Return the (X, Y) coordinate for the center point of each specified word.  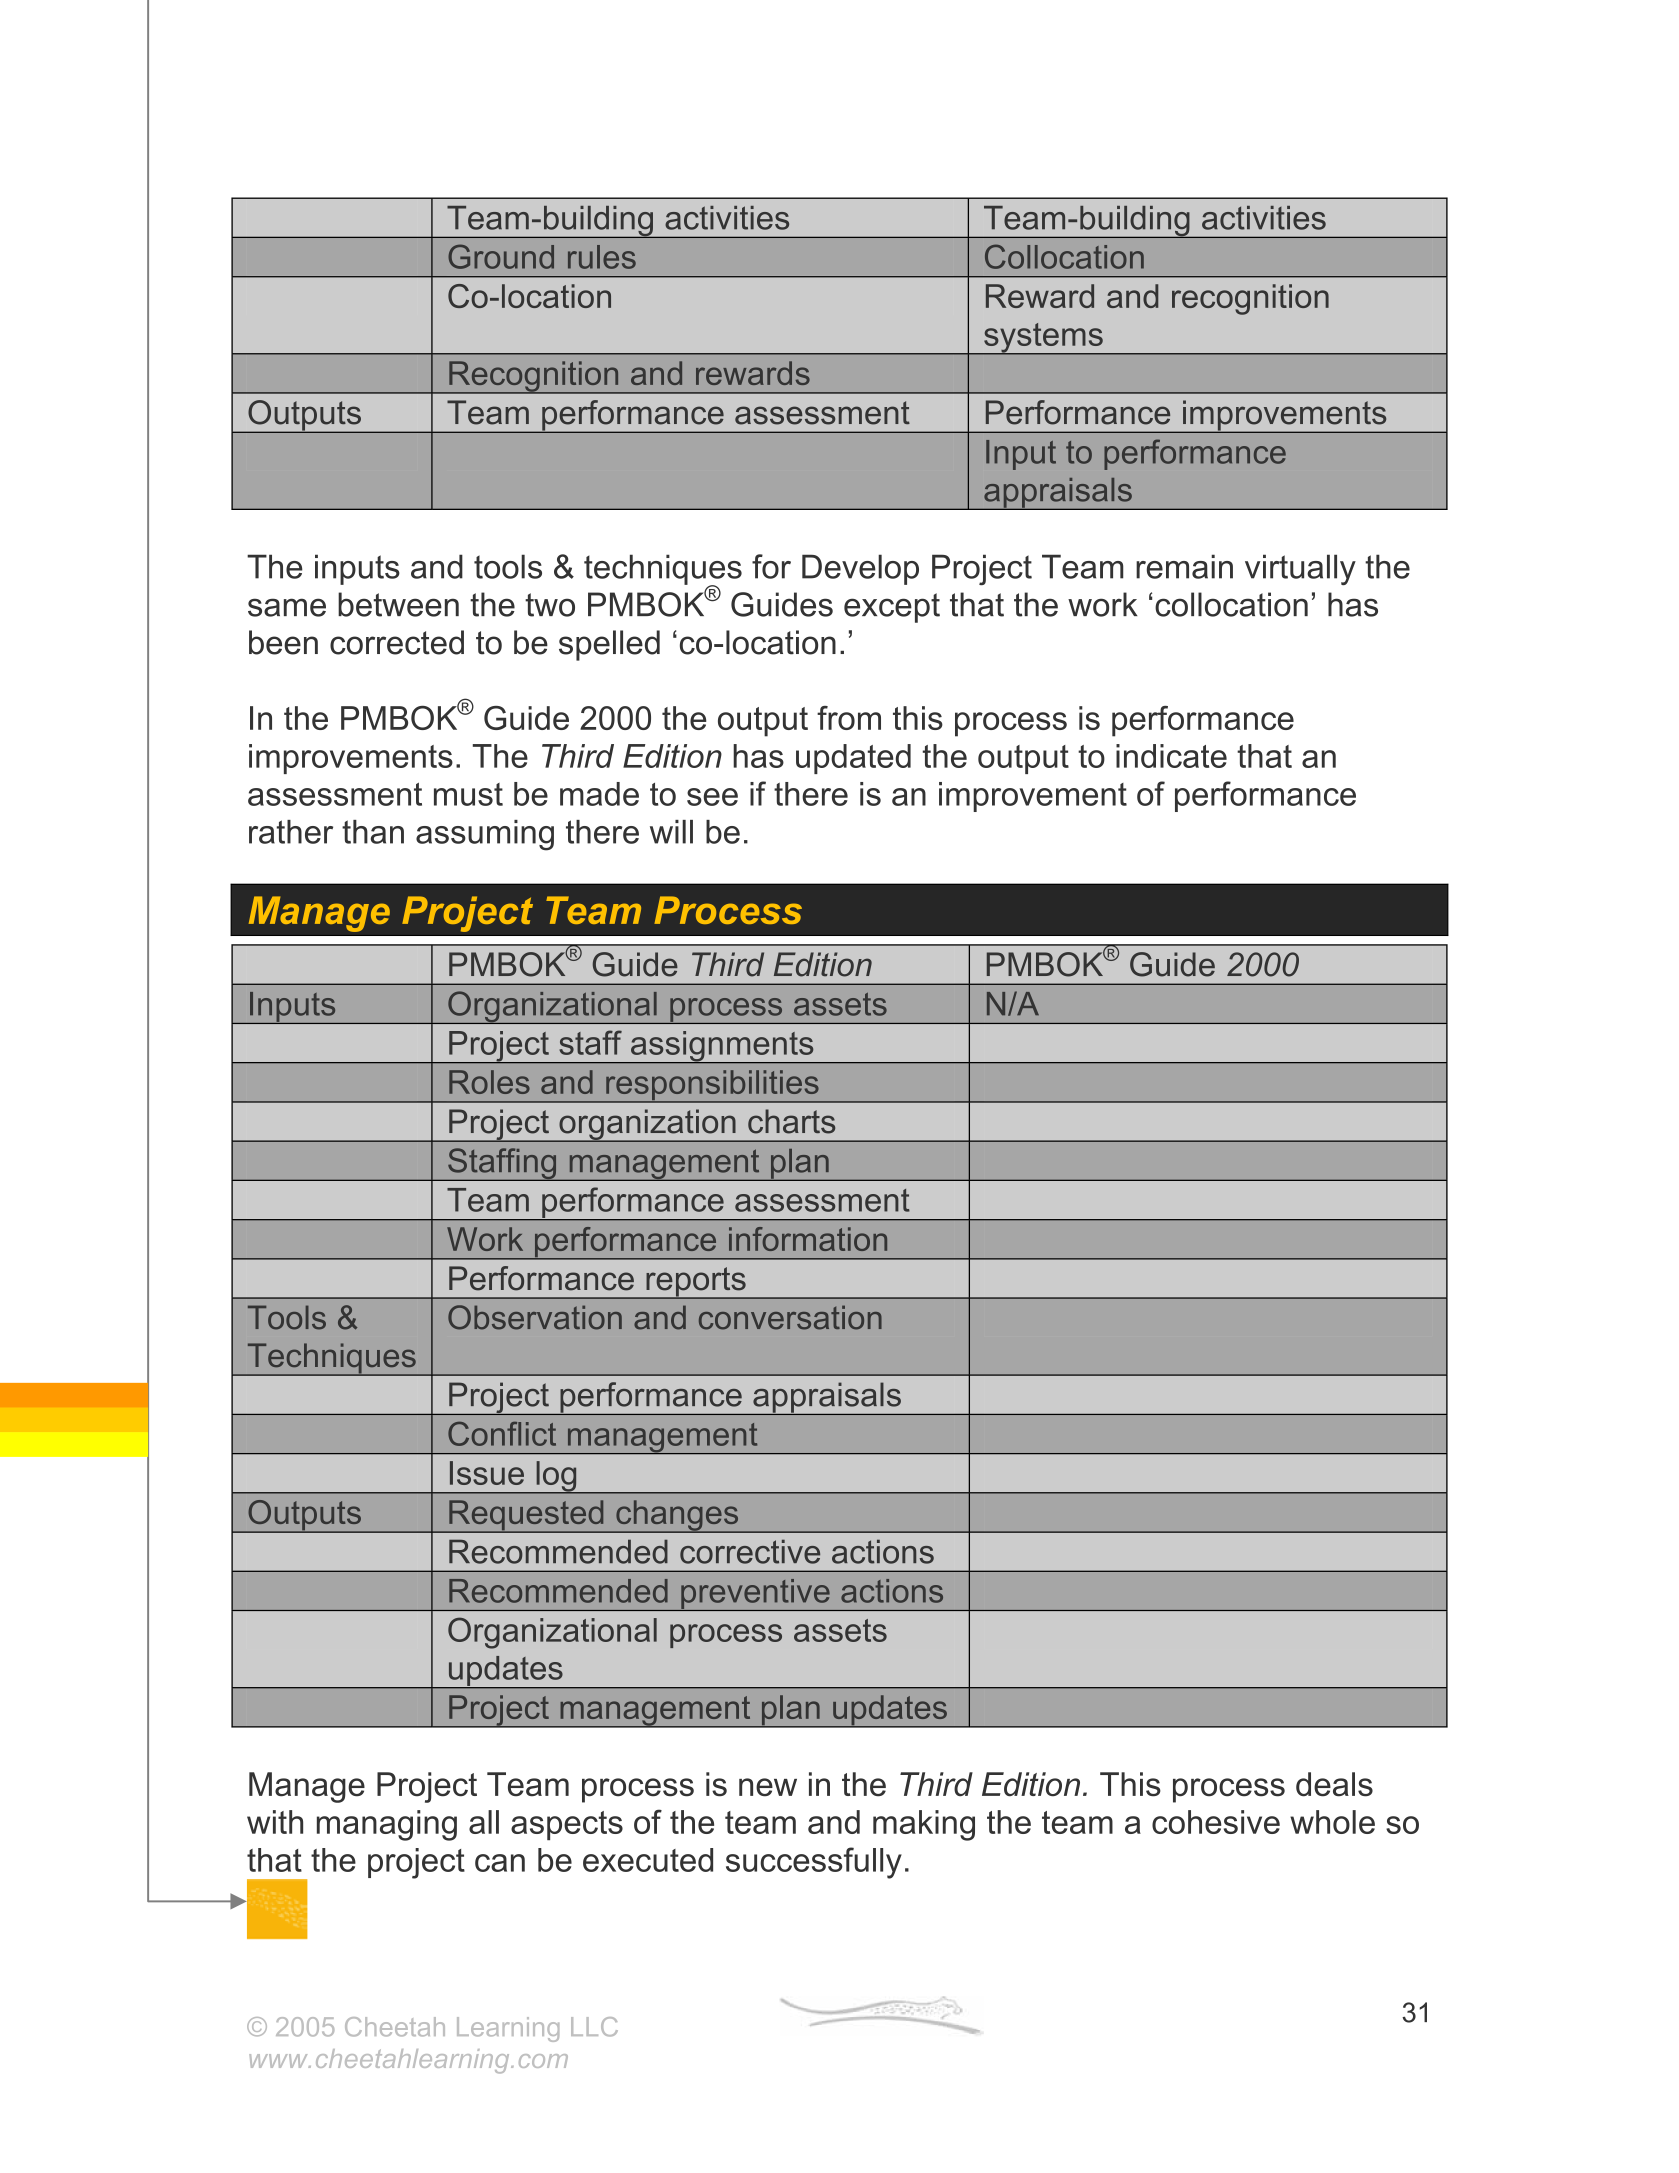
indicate (1171, 756)
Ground (501, 256)
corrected (397, 642)
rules (602, 257)
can (500, 1863)
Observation (535, 1317)
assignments (722, 1047)
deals (1334, 1784)
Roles (489, 1082)
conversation (790, 1317)
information (808, 1239)
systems (1043, 339)
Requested (526, 1516)
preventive (755, 1595)
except (892, 608)
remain (1184, 566)
